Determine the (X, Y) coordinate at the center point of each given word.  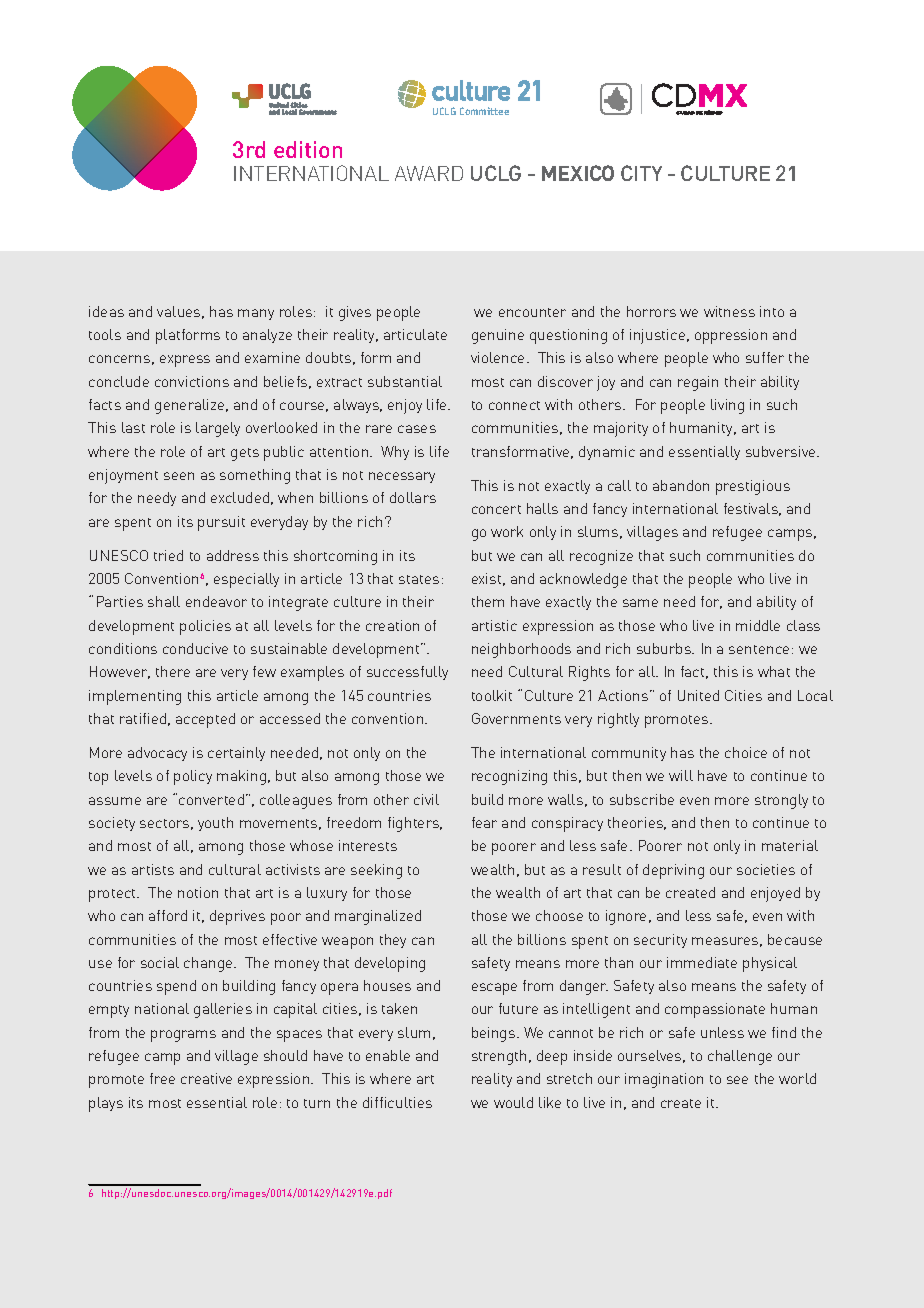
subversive (782, 451)
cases (417, 429)
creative (206, 1078)
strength (499, 1057)
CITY (641, 173)
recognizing (509, 777)
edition (308, 149)
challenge (740, 1057)
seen (179, 476)
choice (746, 752)
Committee (484, 111)
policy (193, 777)
